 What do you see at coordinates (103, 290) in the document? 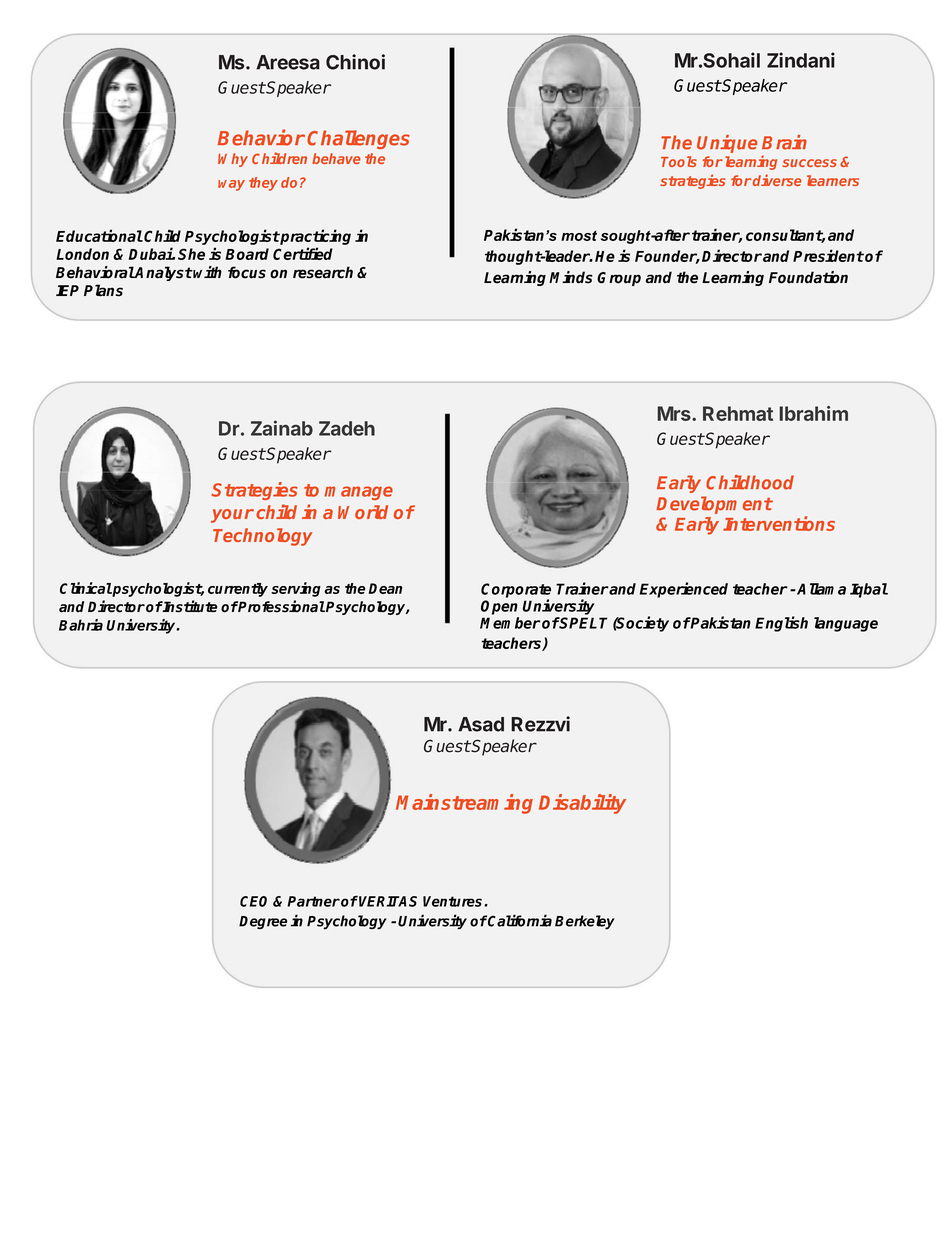
I see `Plans` at bounding box center [103, 290].
